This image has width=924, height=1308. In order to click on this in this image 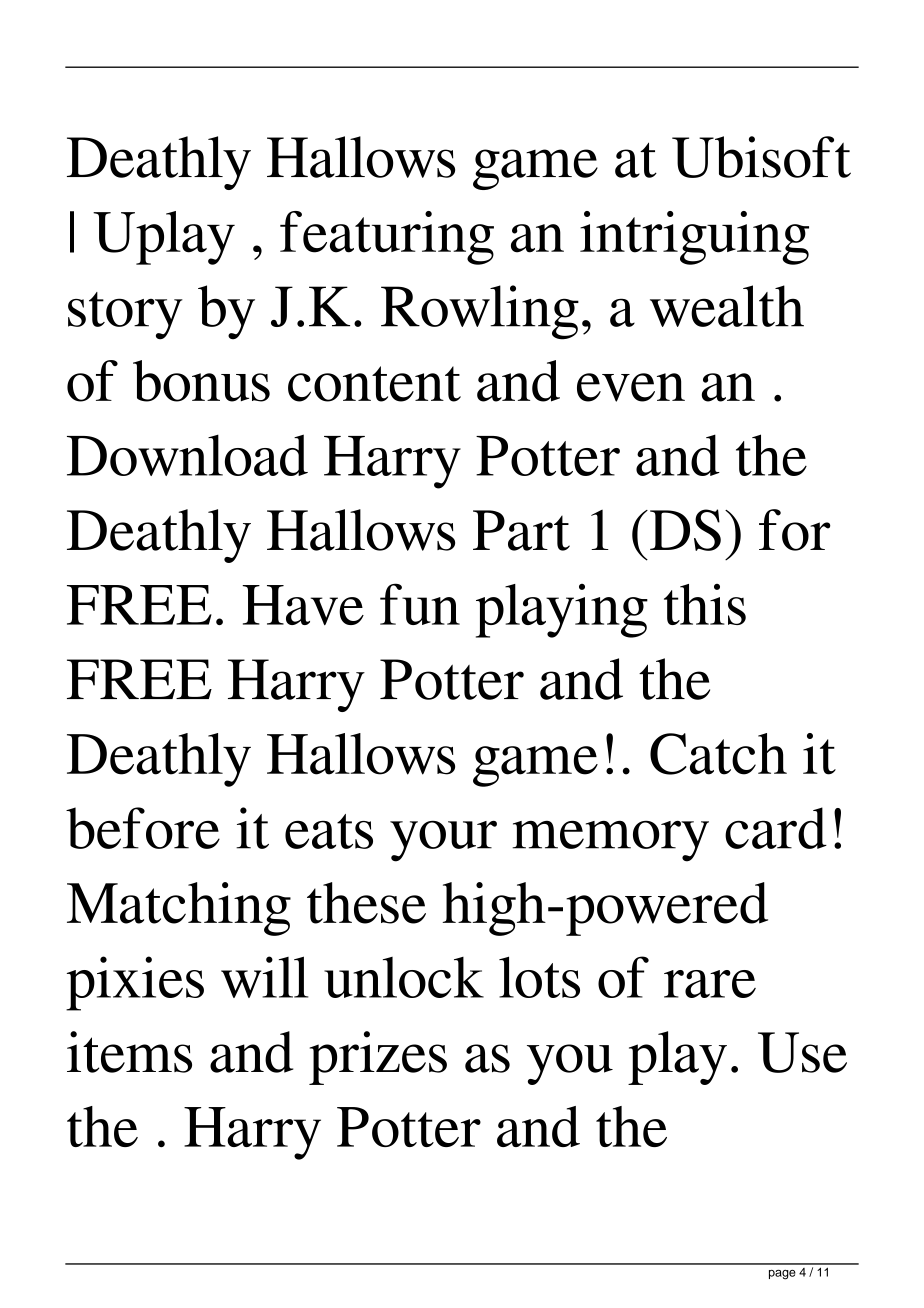, I will do `click(705, 604)`.
